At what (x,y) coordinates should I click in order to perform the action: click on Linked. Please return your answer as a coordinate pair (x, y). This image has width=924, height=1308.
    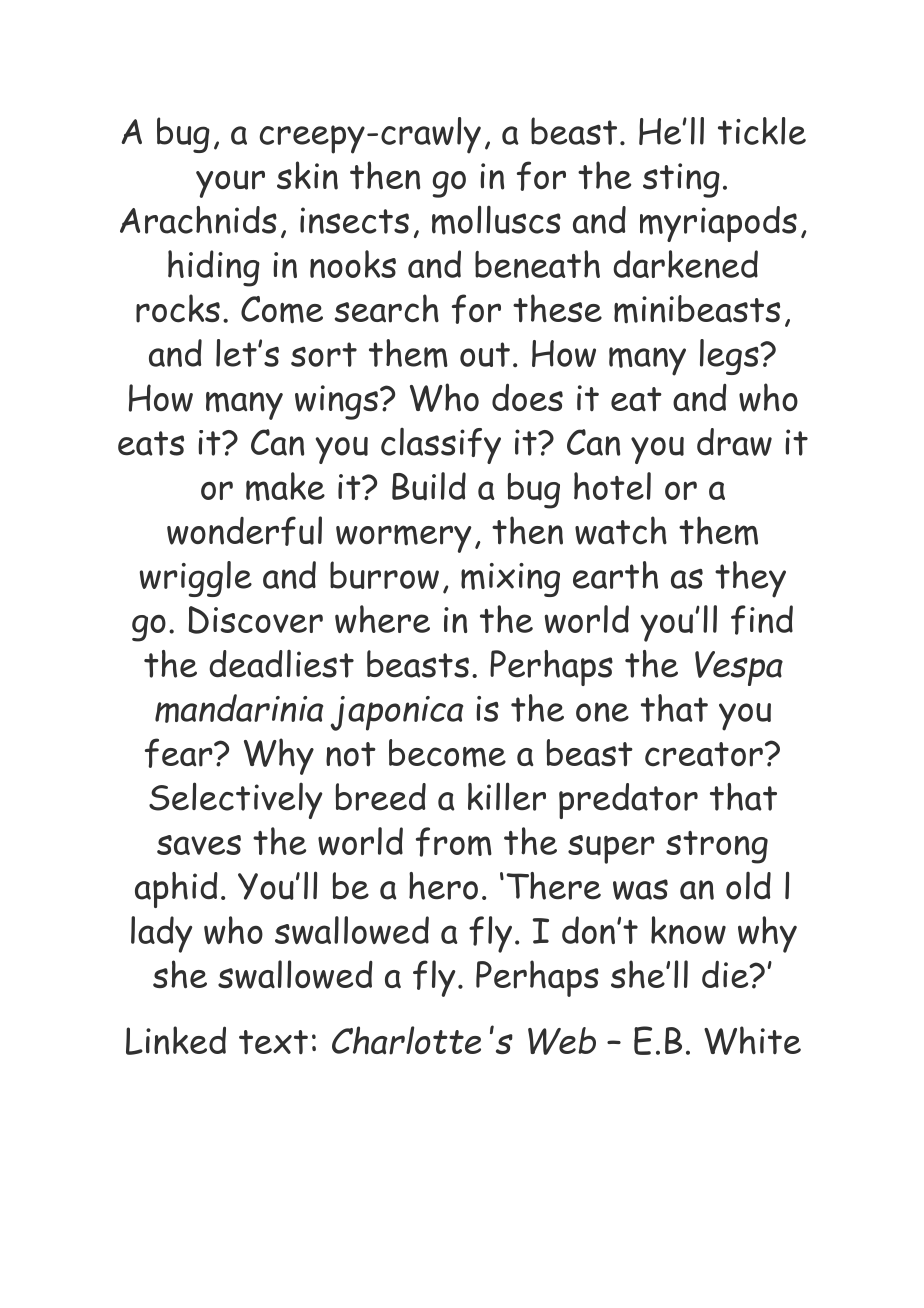
    Looking at the image, I should click on (176, 1040).
